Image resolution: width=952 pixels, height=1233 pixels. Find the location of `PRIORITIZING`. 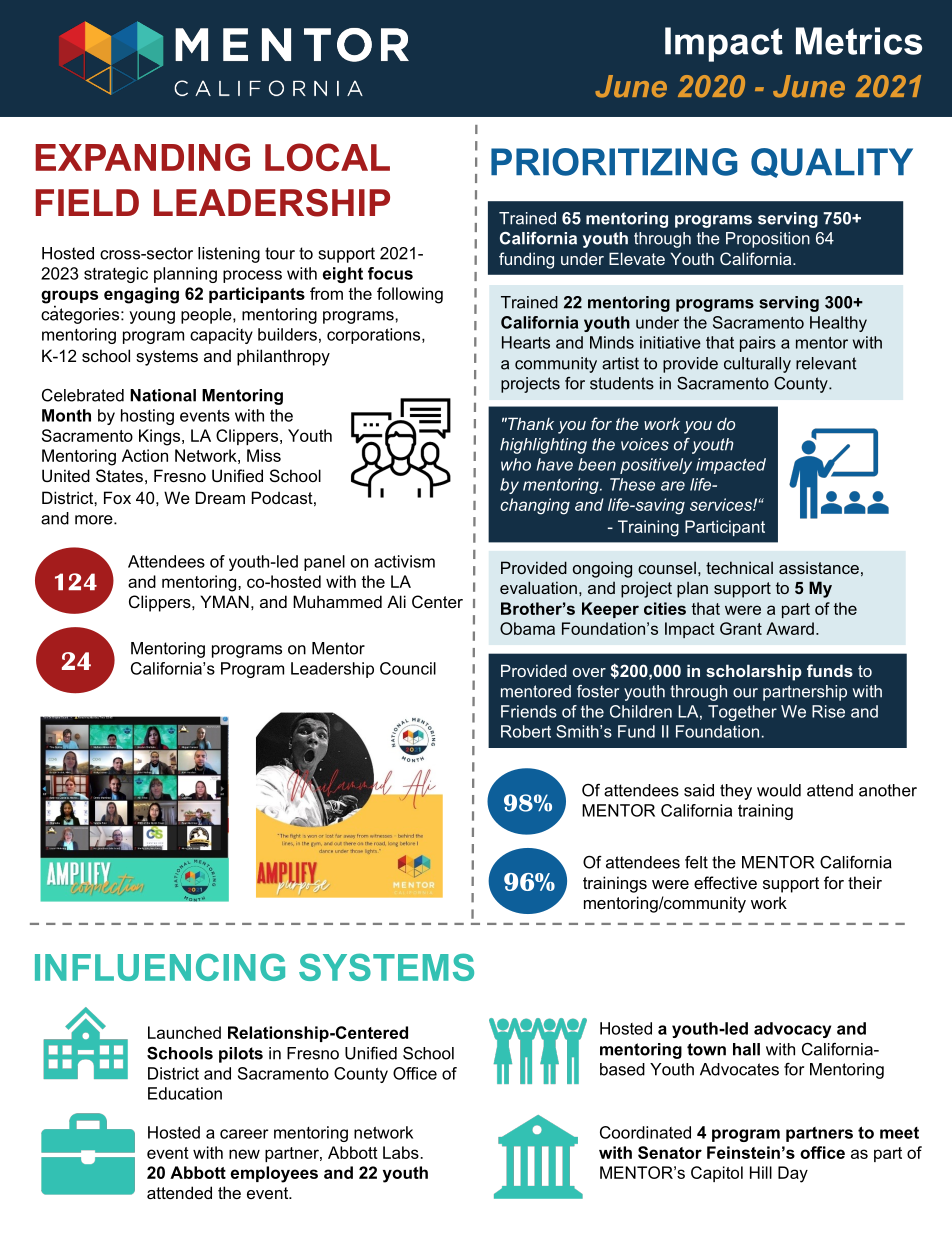

PRIORITIZING is located at coordinates (614, 162).
